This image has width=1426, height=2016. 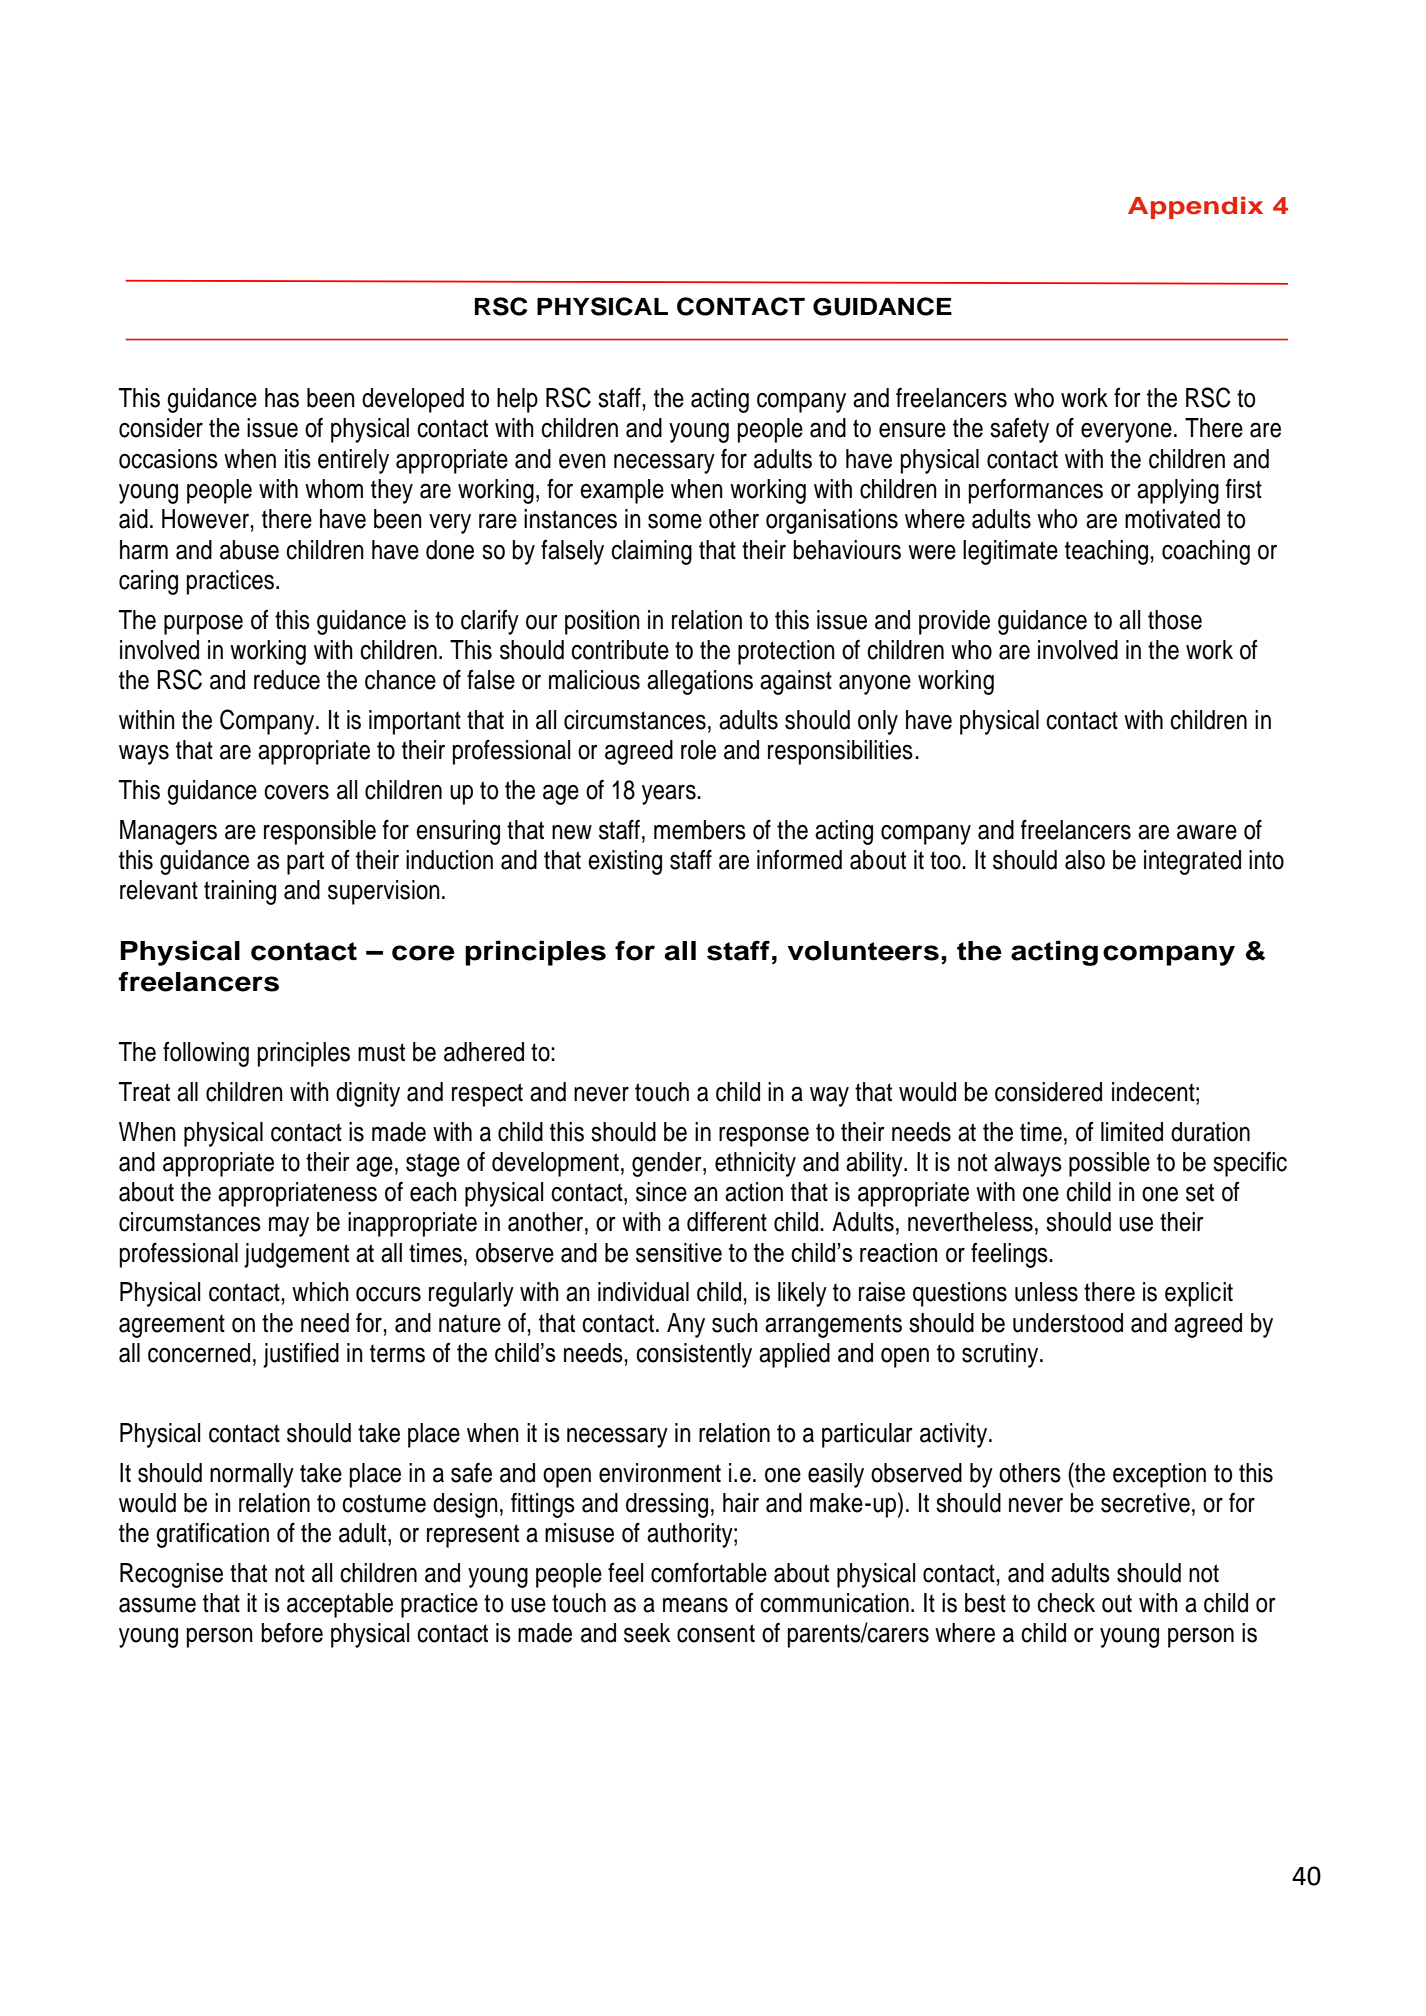 What do you see at coordinates (695, 1605) in the image?
I see `means` at bounding box center [695, 1605].
